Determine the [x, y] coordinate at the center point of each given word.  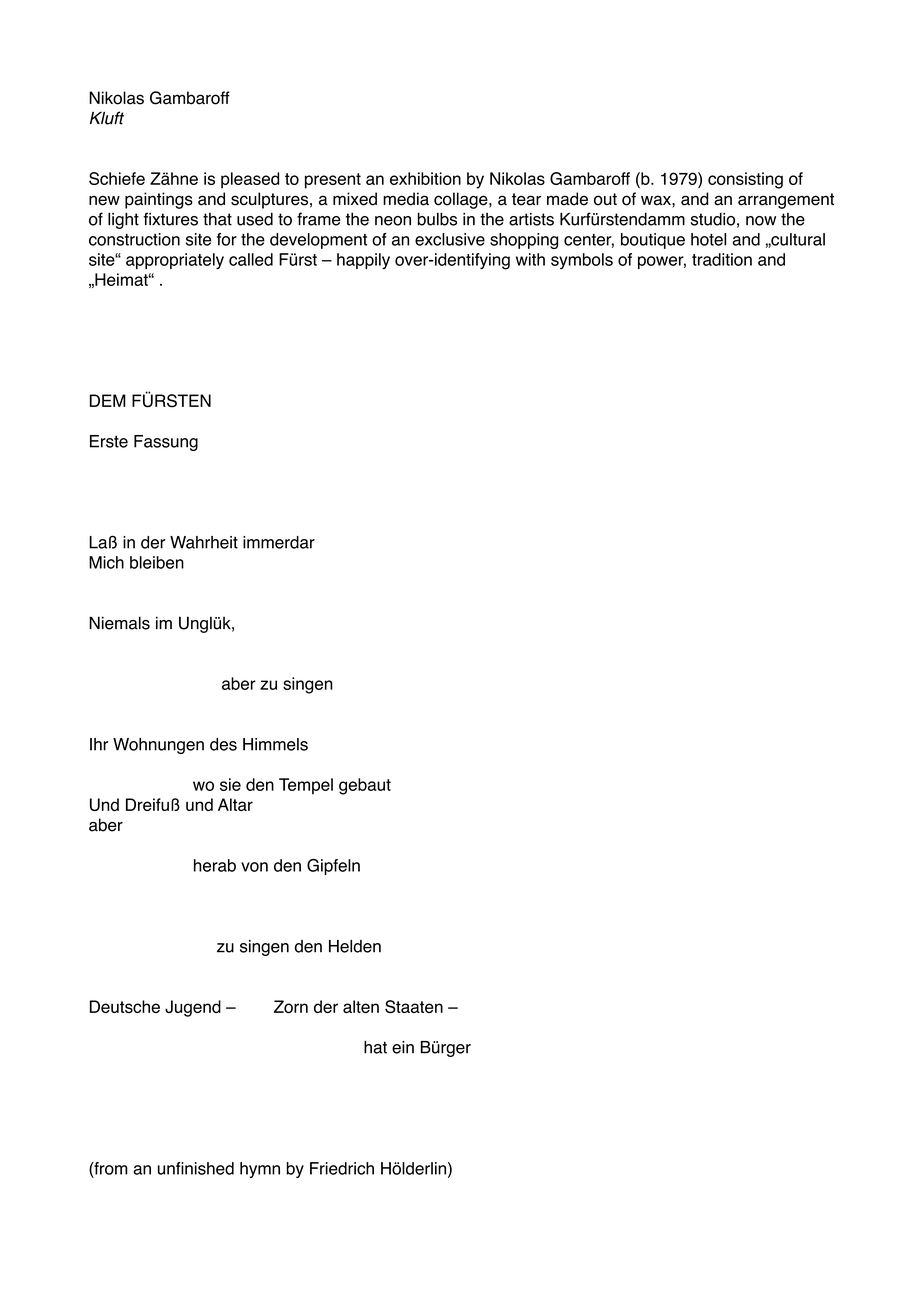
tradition [722, 259]
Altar [235, 804]
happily [363, 261]
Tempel [306, 786]
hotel [708, 239]
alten [361, 1006]
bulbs [437, 219]
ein [403, 1047]
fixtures [170, 219]
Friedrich [342, 1168]
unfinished [196, 1168]
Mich [106, 562]
